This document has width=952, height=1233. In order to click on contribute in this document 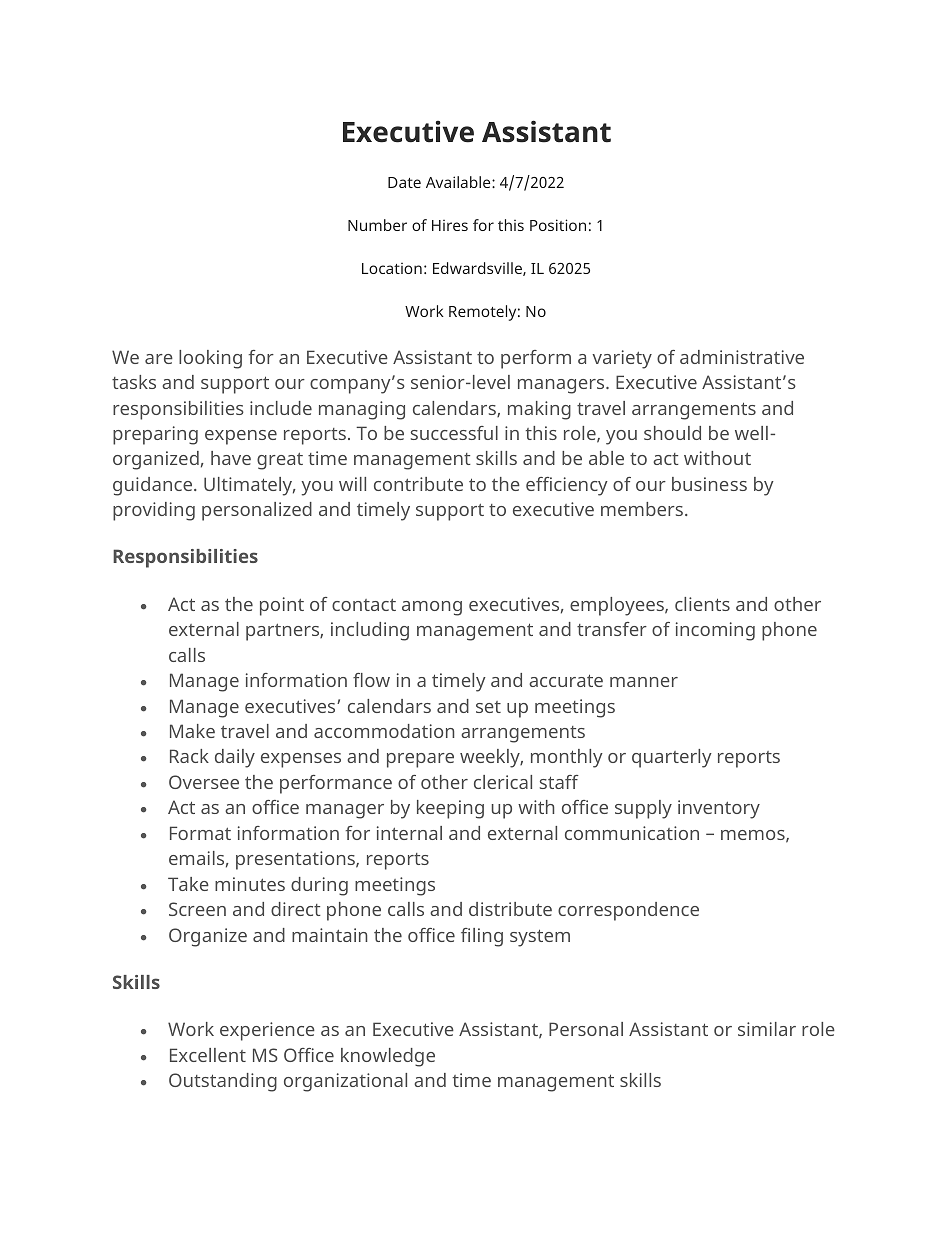, I will do `click(418, 484)`.
